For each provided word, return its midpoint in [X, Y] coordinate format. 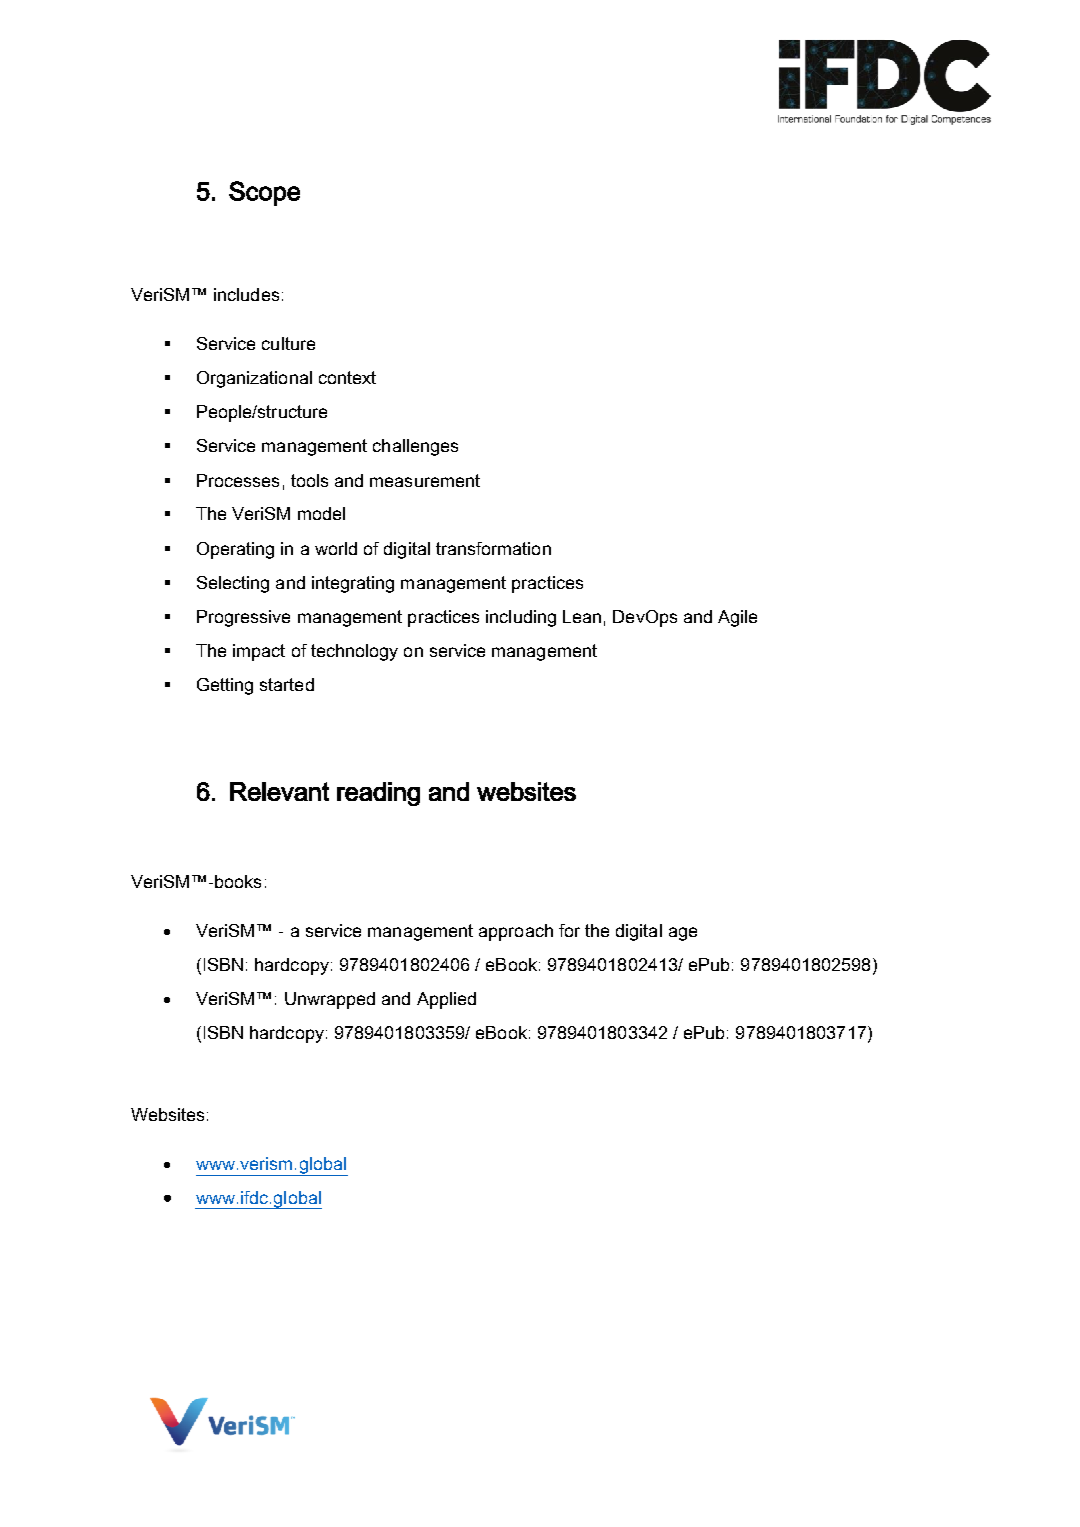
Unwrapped [330, 1000]
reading [378, 794]
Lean [582, 616]
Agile [737, 618]
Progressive [243, 618]
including [521, 618]
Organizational [254, 379]
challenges [415, 447]
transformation [493, 548]
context [347, 377]
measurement [425, 480]
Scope [264, 193]
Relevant [279, 791]
